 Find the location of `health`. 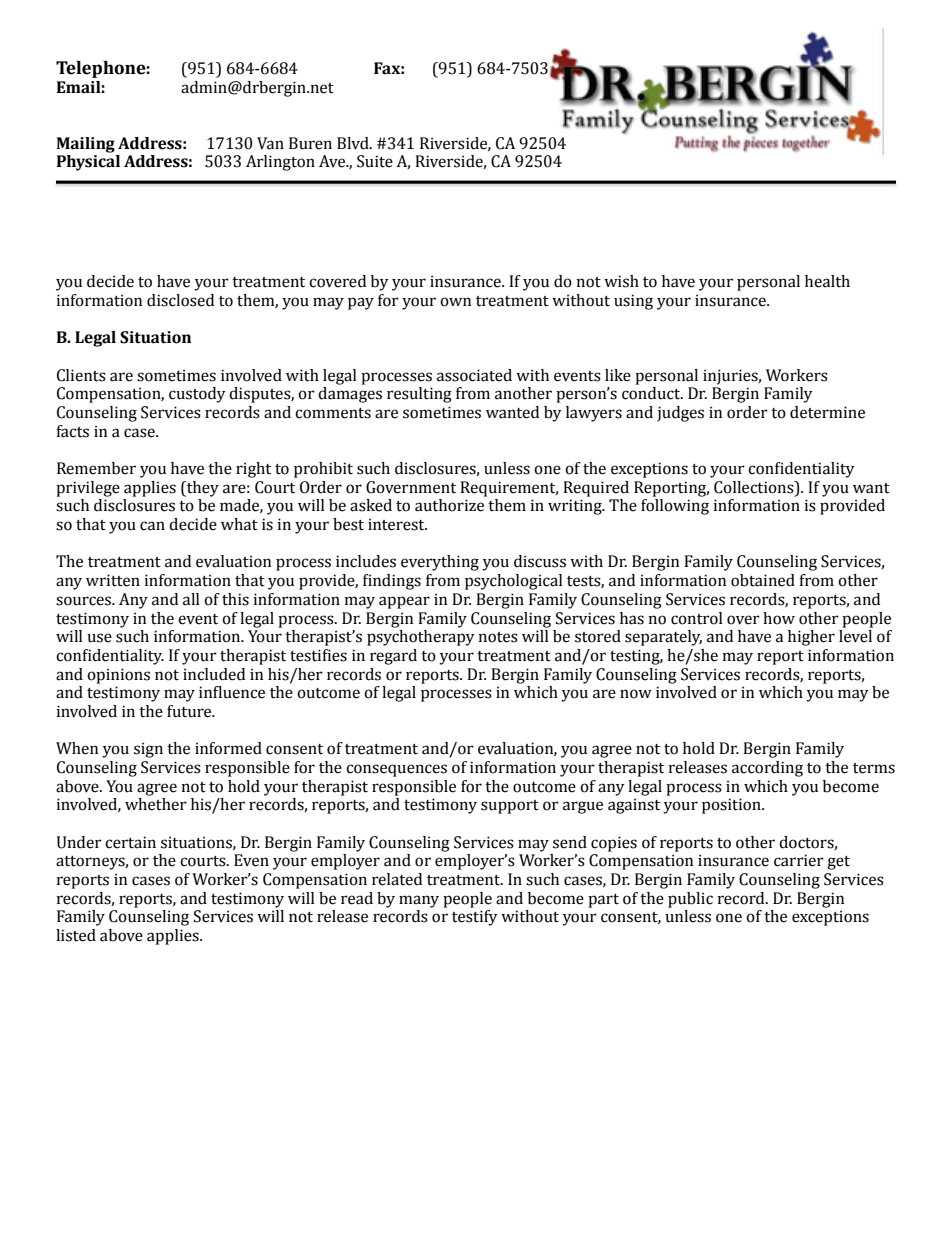

health is located at coordinates (827, 281).
